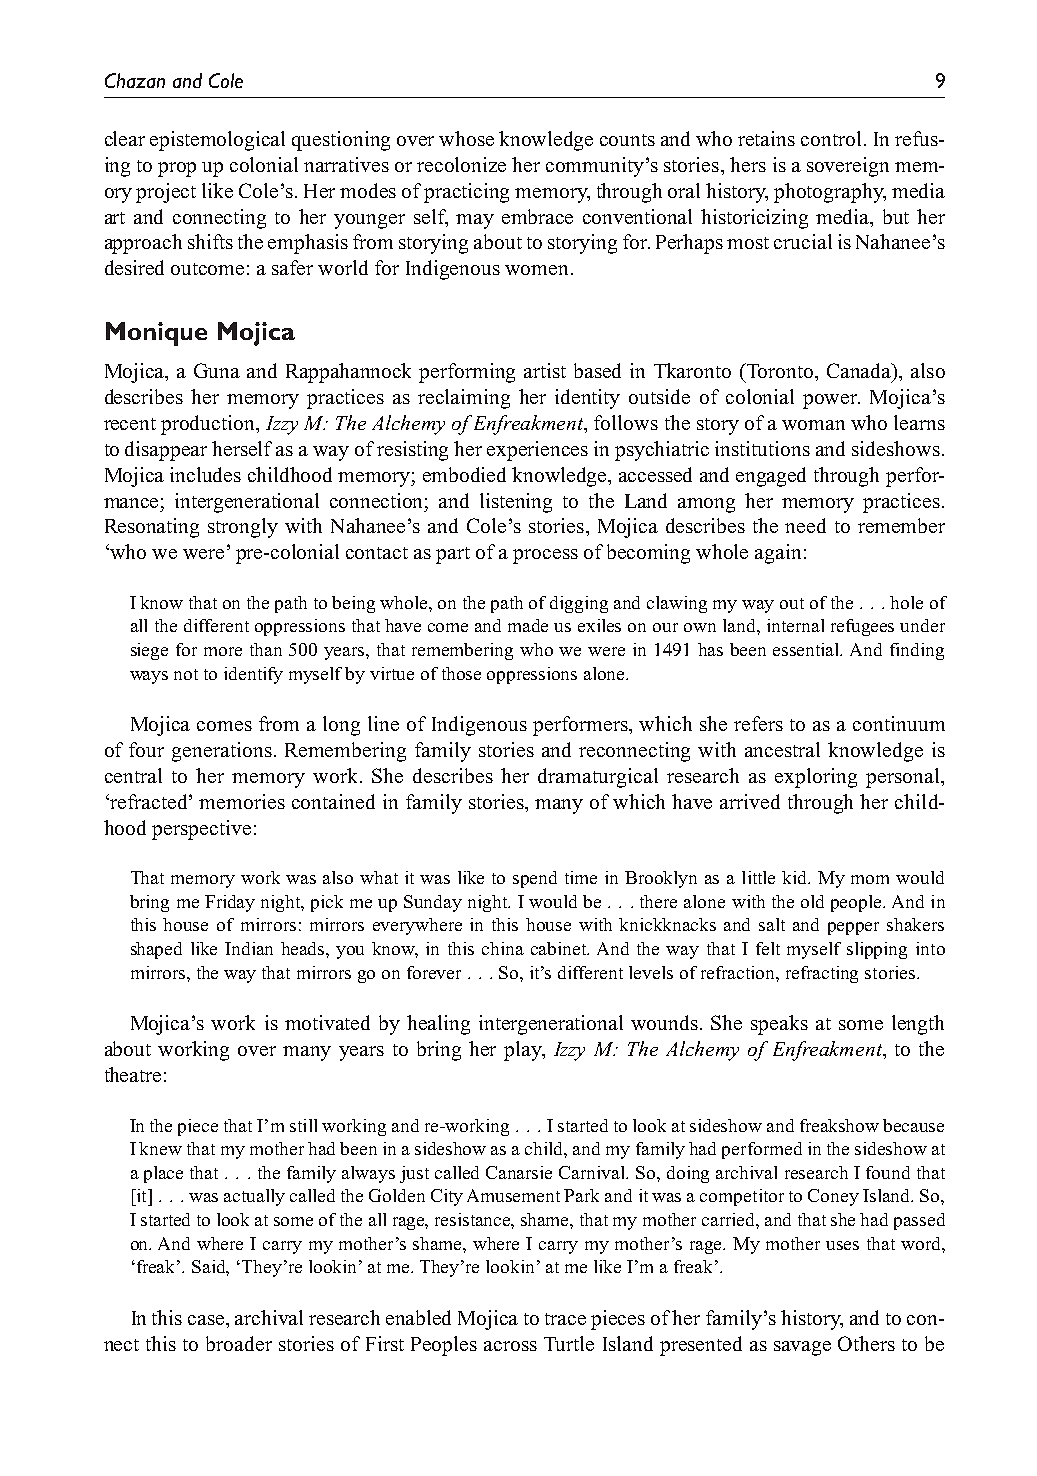 Image resolution: width=1037 pixels, height=1476 pixels. What do you see at coordinates (217, 141) in the image?
I see `epistemological` at bounding box center [217, 141].
